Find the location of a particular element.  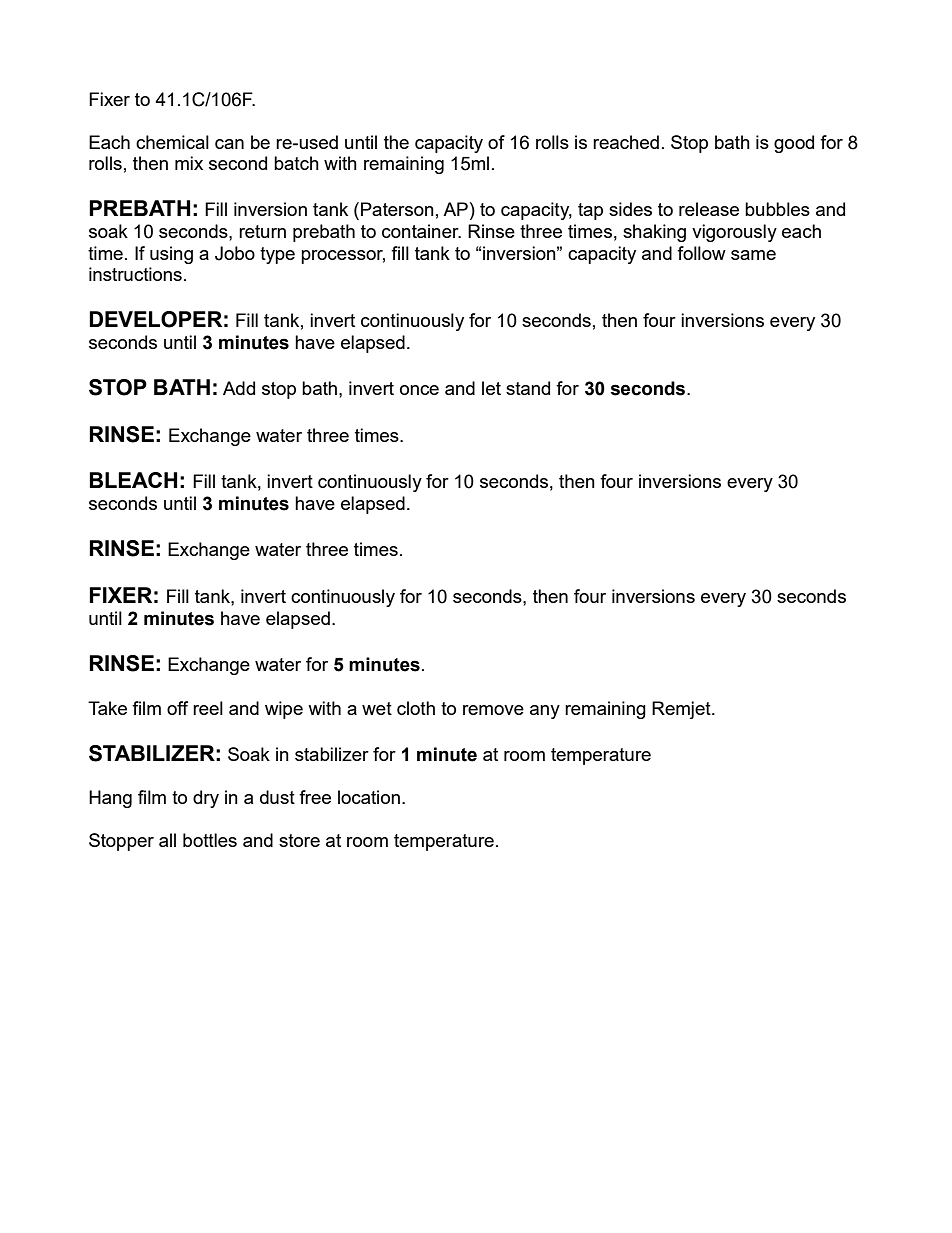

good is located at coordinates (794, 144).
